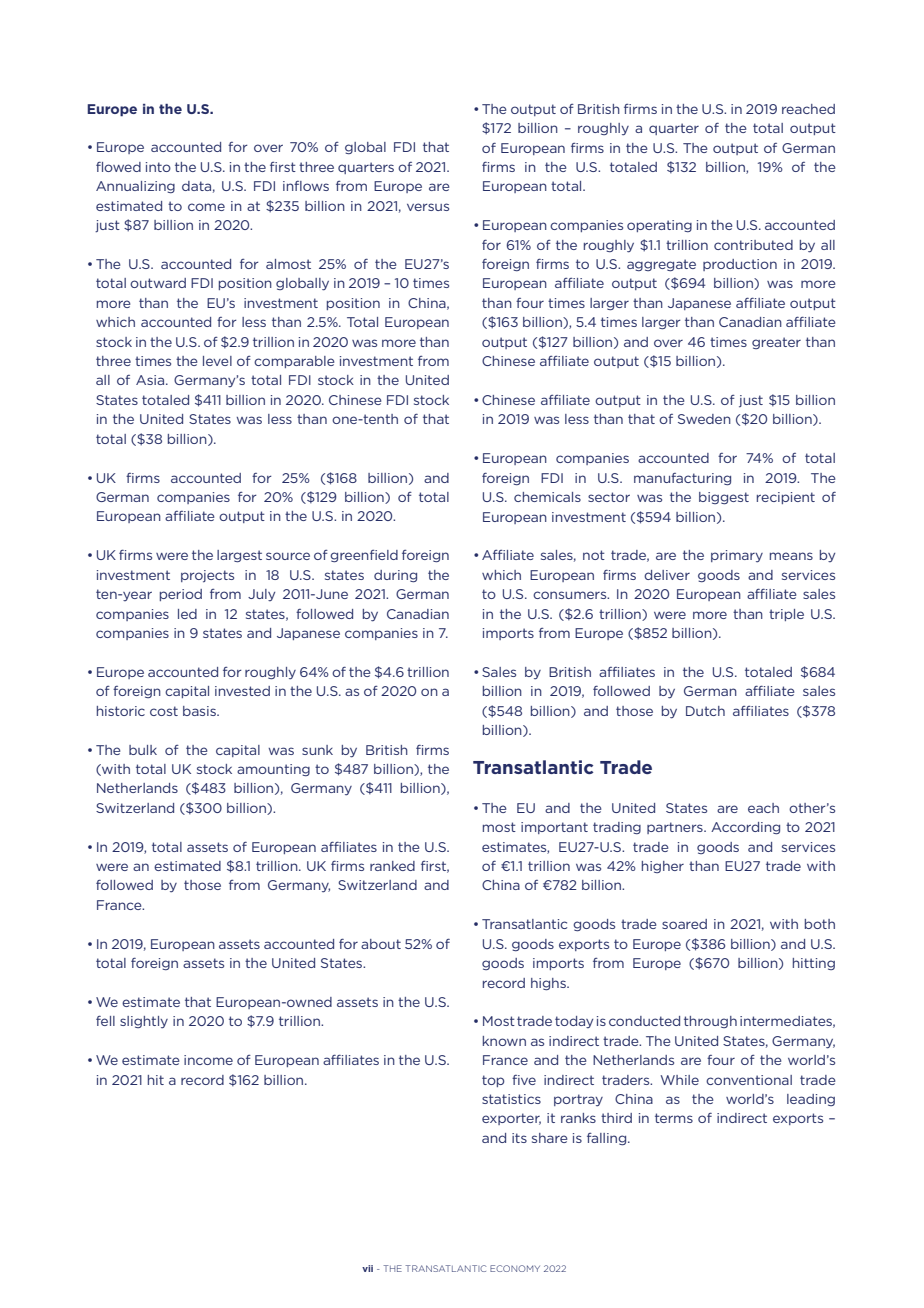  I want to click on sunk, so click(317, 750).
